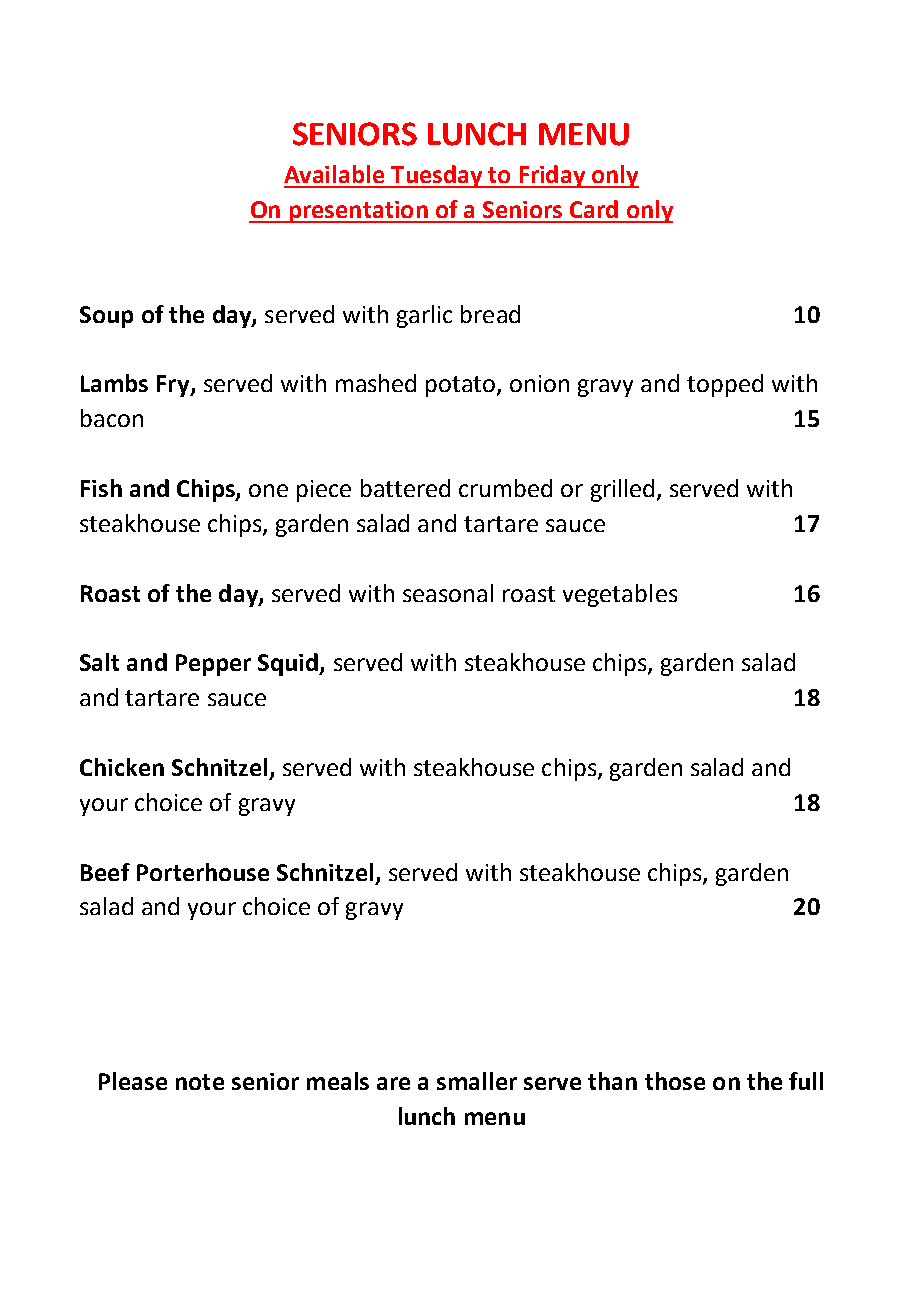  I want to click on Tuesday, so click(437, 176).
